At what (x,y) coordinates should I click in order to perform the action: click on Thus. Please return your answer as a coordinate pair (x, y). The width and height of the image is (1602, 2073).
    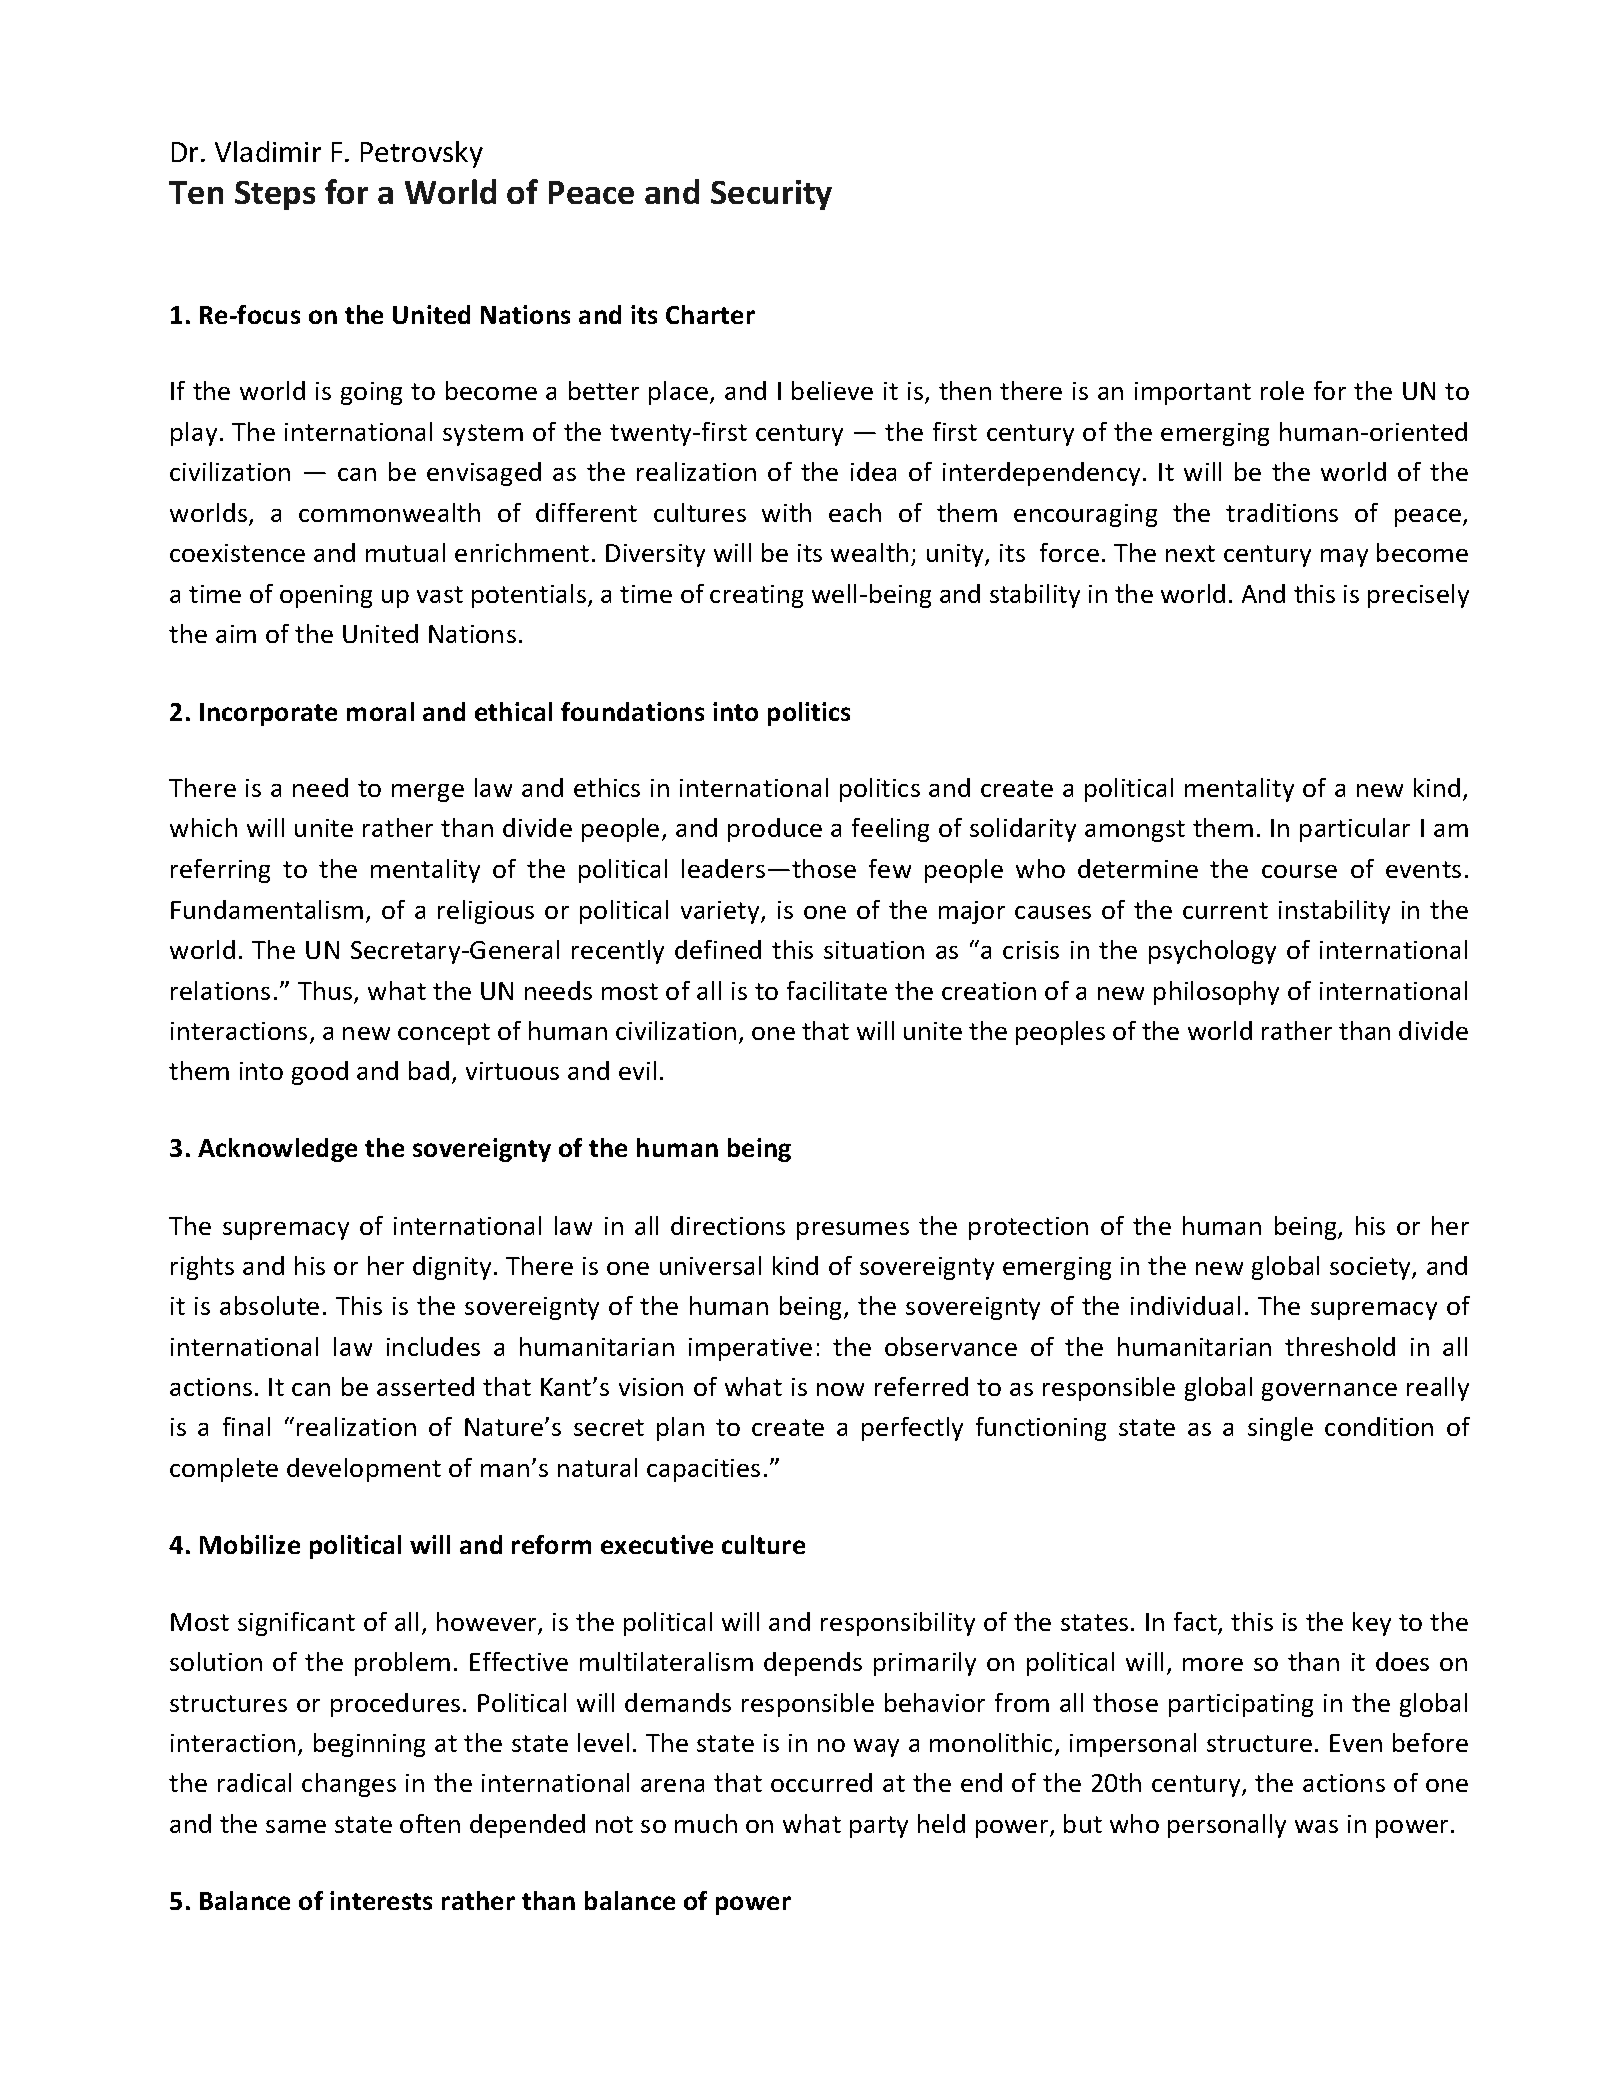
    Looking at the image, I should click on (326, 992).
